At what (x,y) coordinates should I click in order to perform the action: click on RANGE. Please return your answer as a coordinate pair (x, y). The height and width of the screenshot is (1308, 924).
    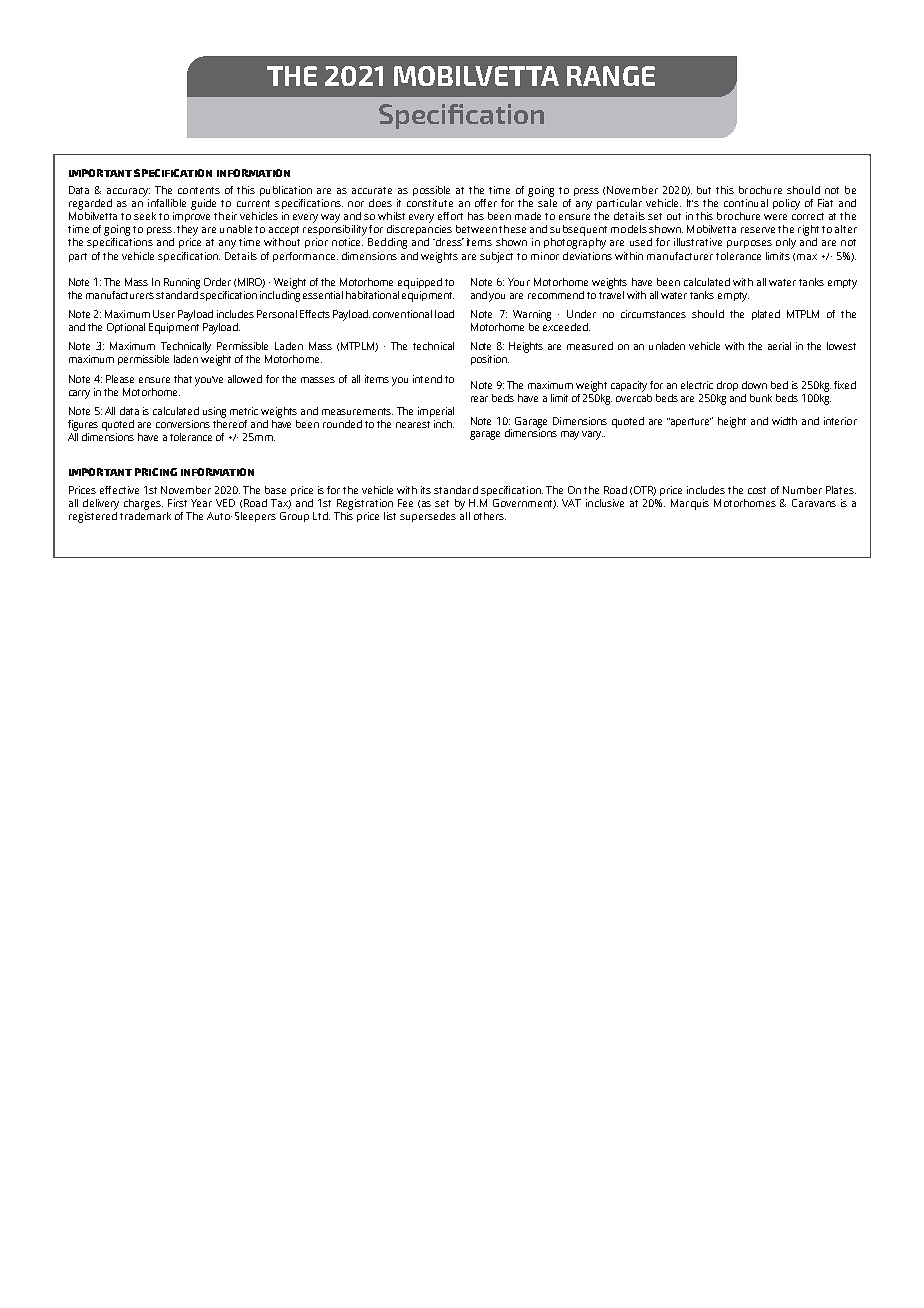
    Looking at the image, I should click on (611, 76).
